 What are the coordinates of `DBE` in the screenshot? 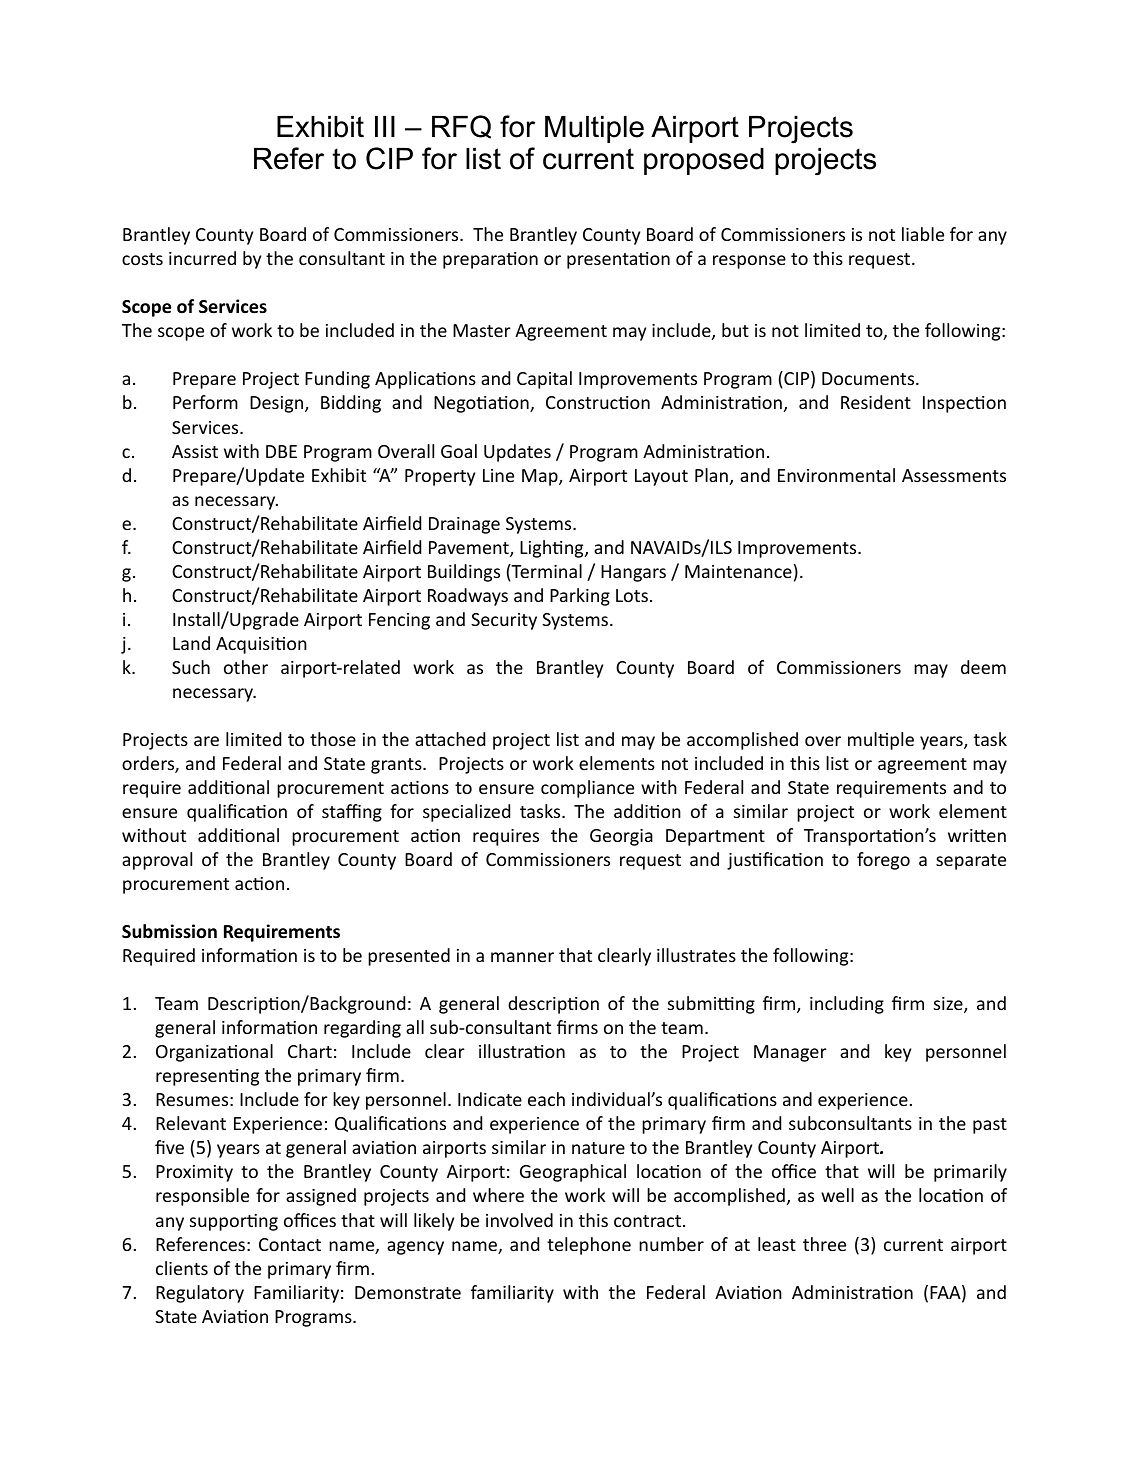 It's located at (281, 451).
